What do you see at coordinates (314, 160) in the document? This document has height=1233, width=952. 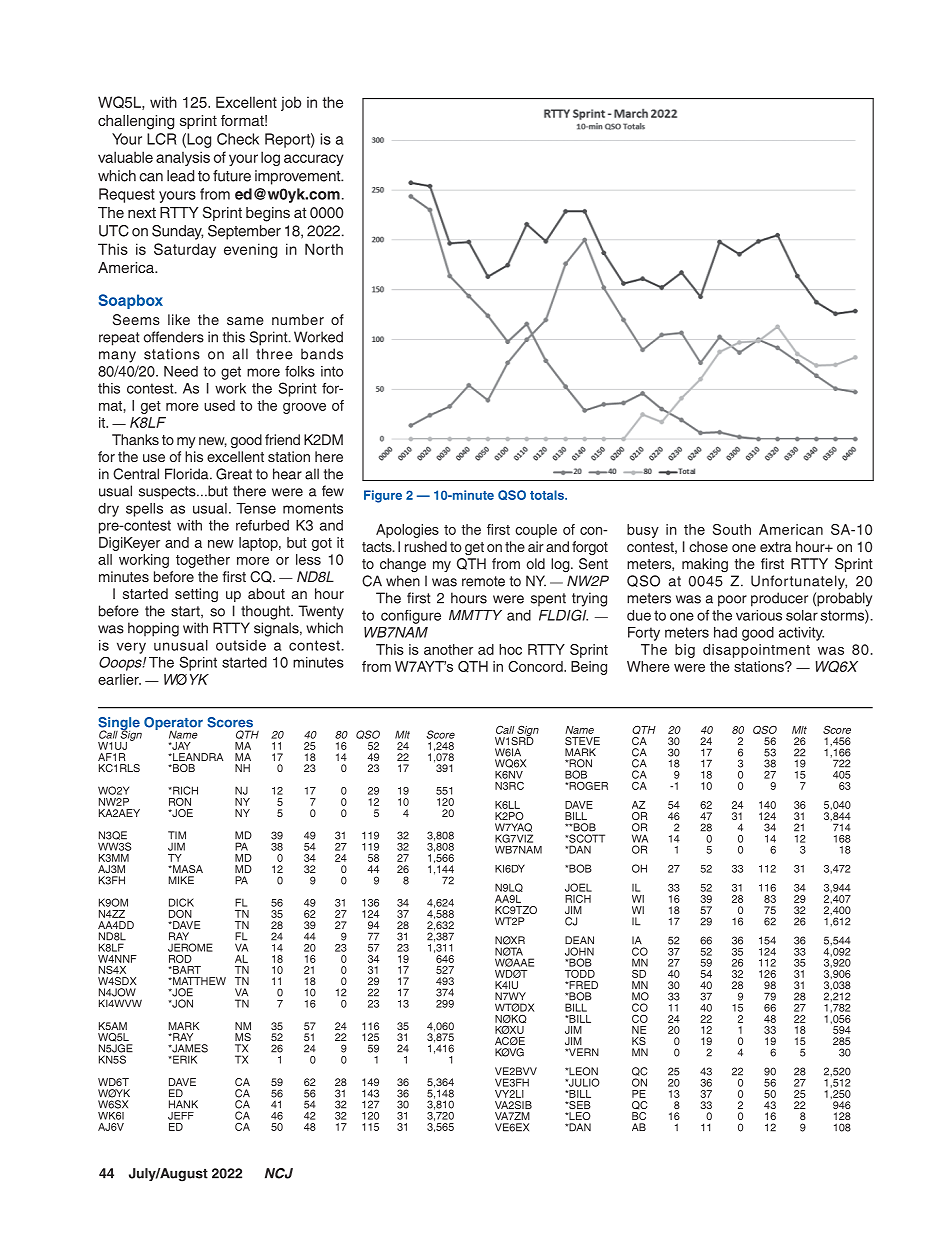 I see `accuracy` at bounding box center [314, 160].
